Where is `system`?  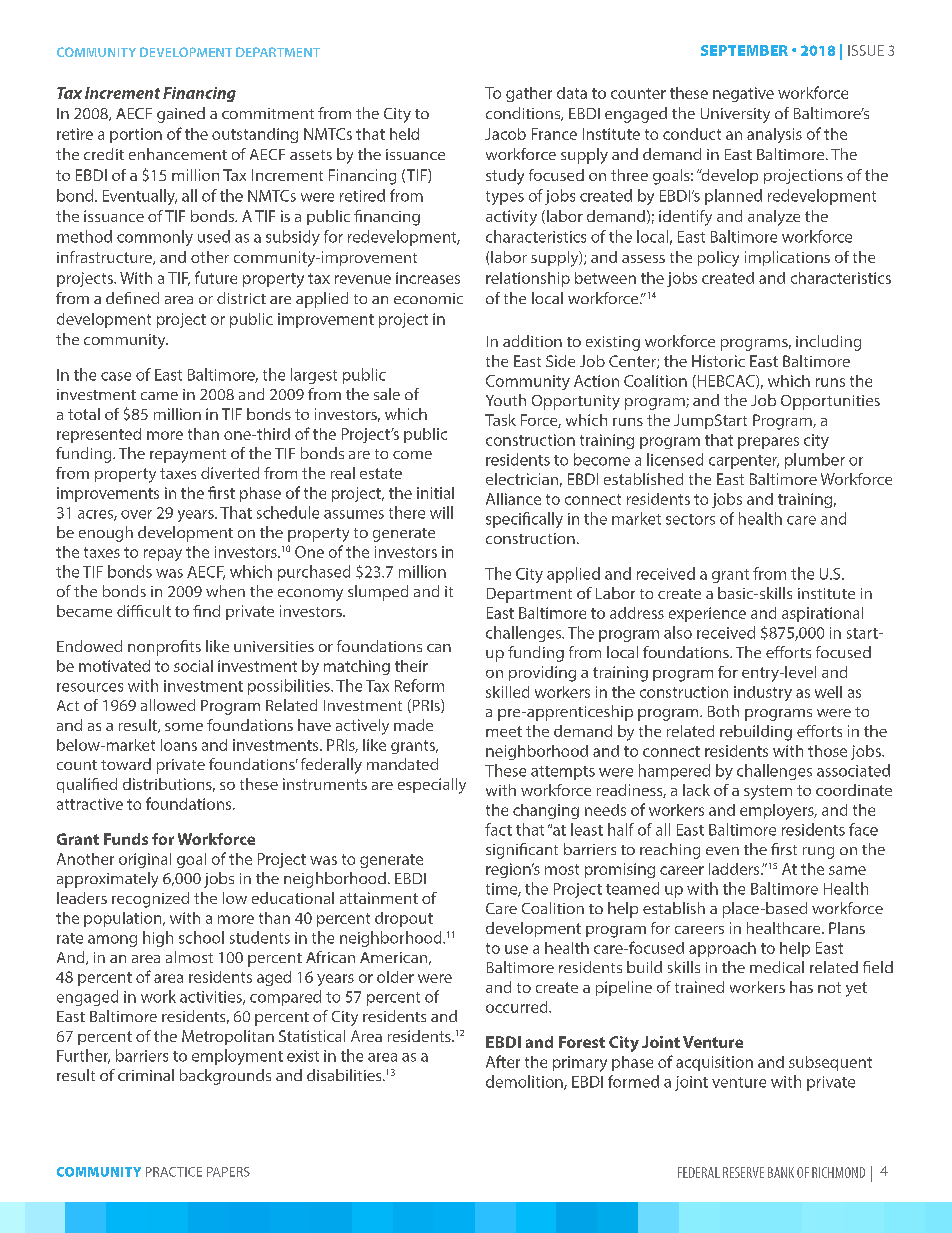 system is located at coordinates (768, 792).
